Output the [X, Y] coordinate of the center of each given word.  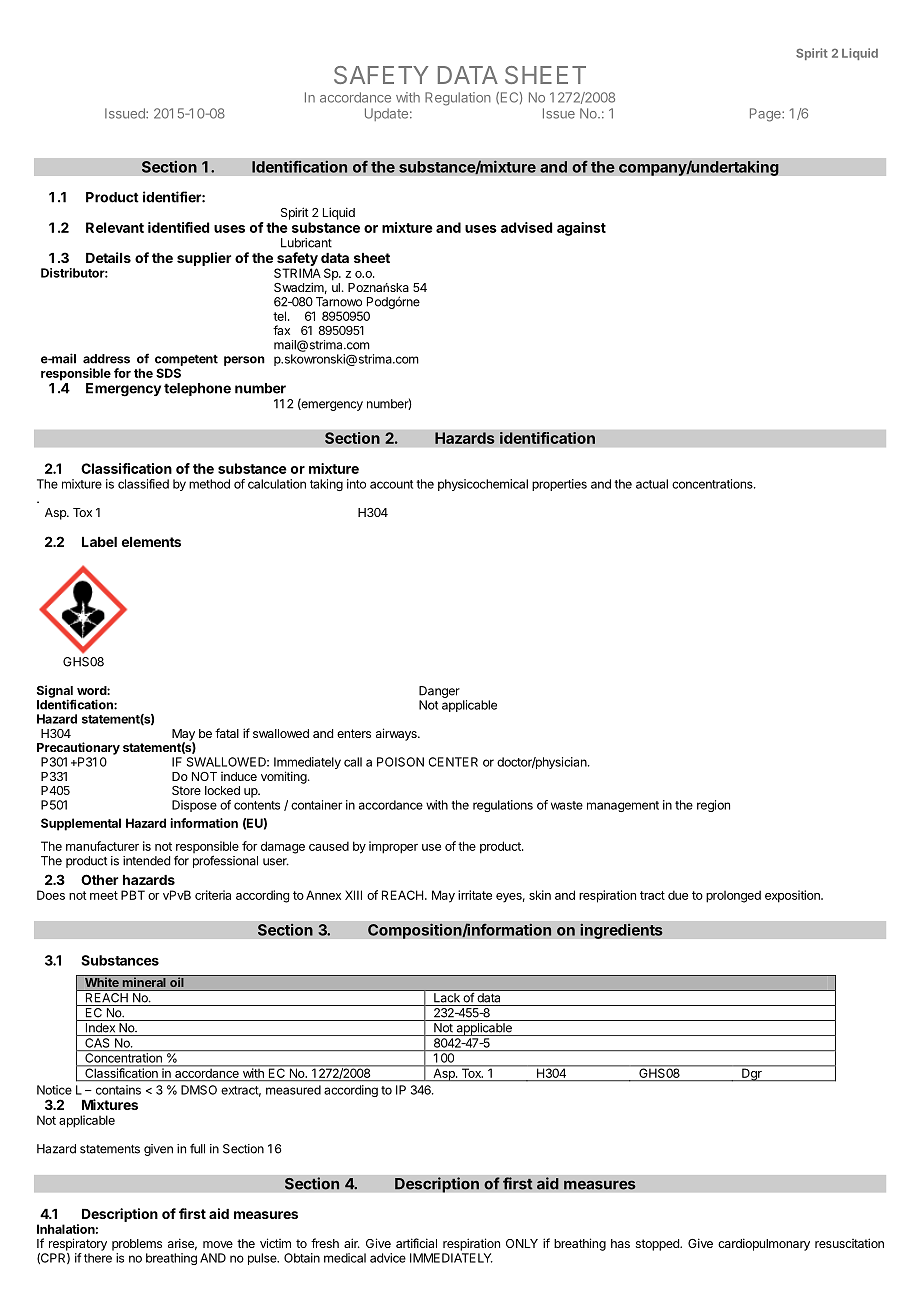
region [713, 806]
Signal [55, 692]
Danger [439, 692]
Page [766, 115]
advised [526, 227]
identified [178, 227]
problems [137, 1245]
